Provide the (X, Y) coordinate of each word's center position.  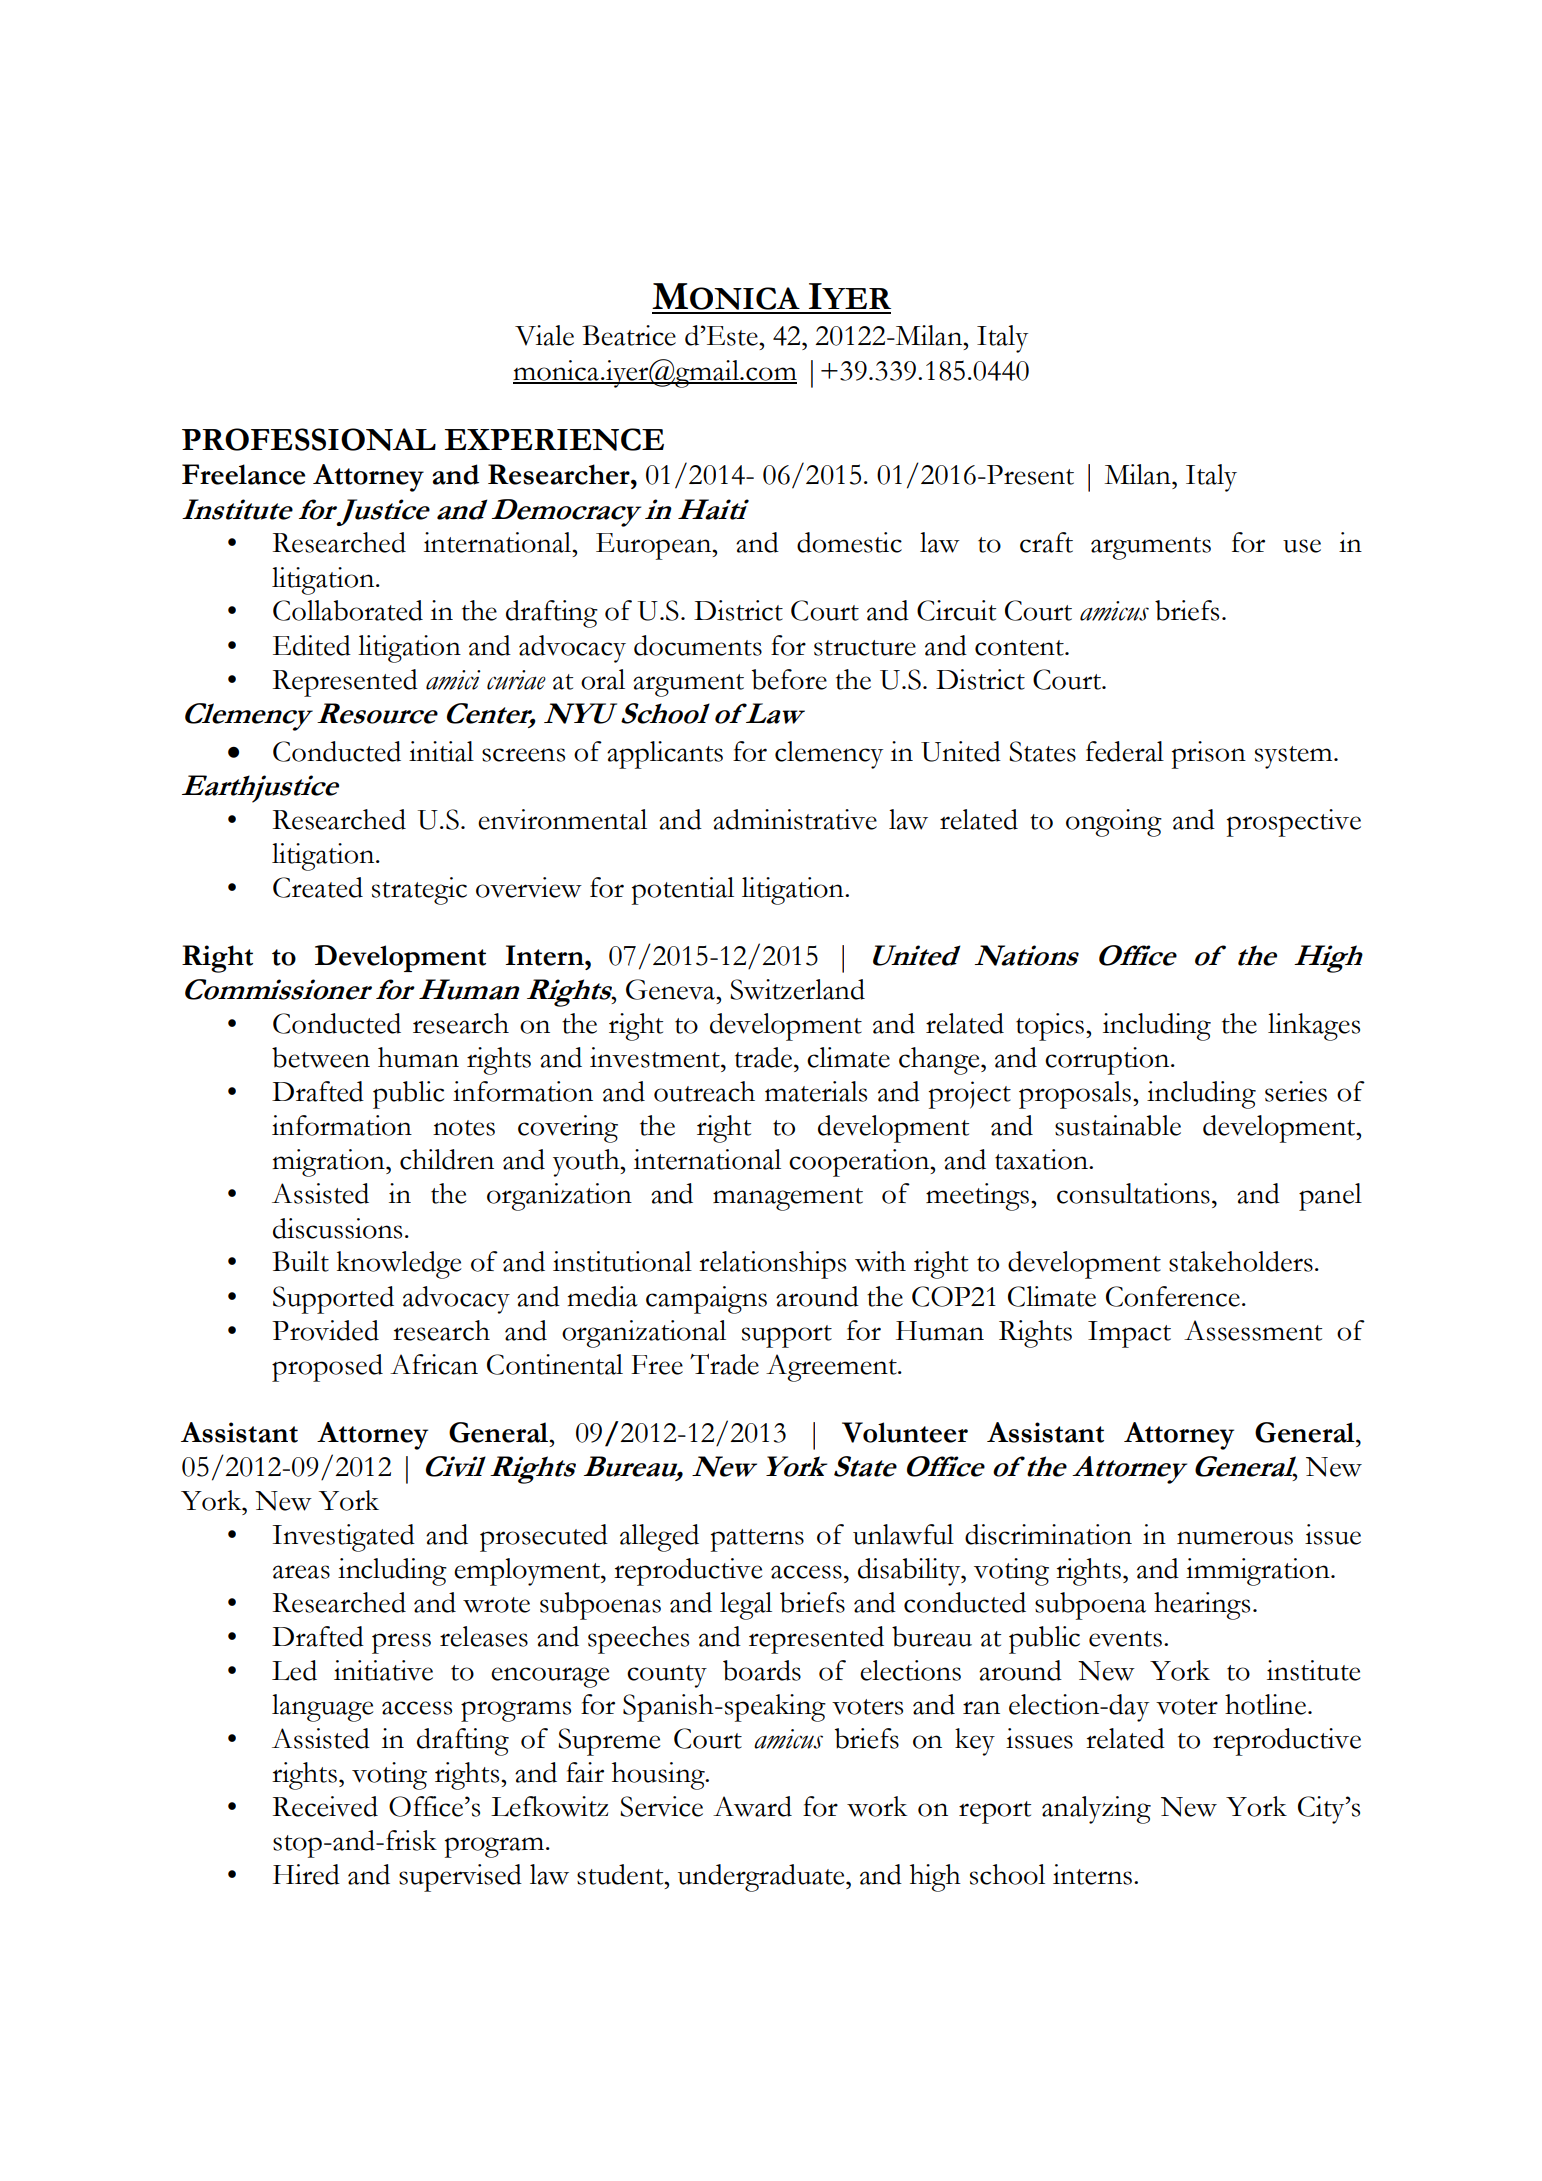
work (877, 1806)
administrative (795, 819)
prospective (1294, 823)
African (434, 1364)
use (1302, 546)
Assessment (1253, 1330)
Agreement (832, 1368)
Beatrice (629, 335)
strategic (419, 891)
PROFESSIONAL (309, 439)
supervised (460, 1878)
